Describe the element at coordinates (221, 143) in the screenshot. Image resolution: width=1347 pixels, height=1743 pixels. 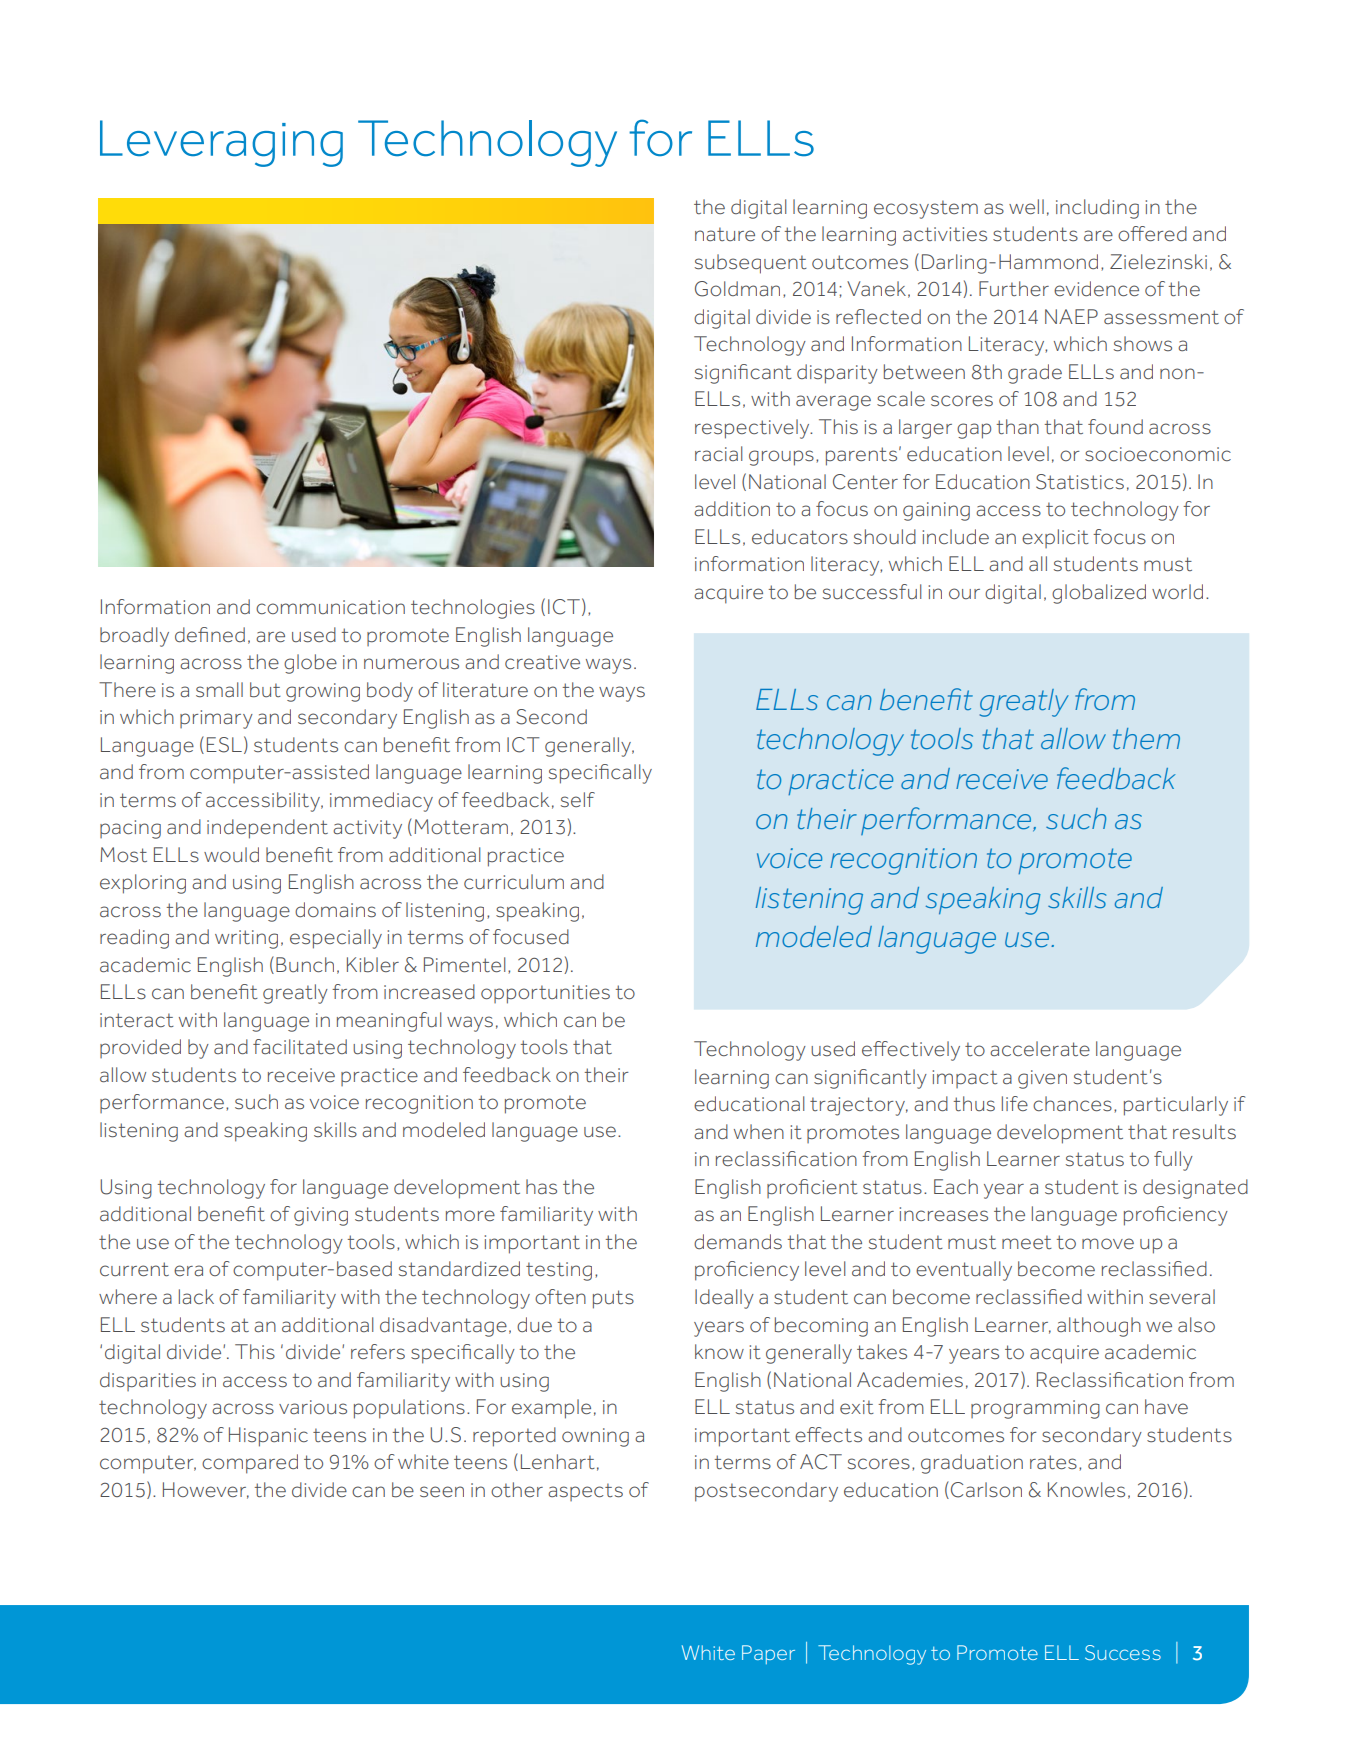
I see `Leveraging` at that location.
